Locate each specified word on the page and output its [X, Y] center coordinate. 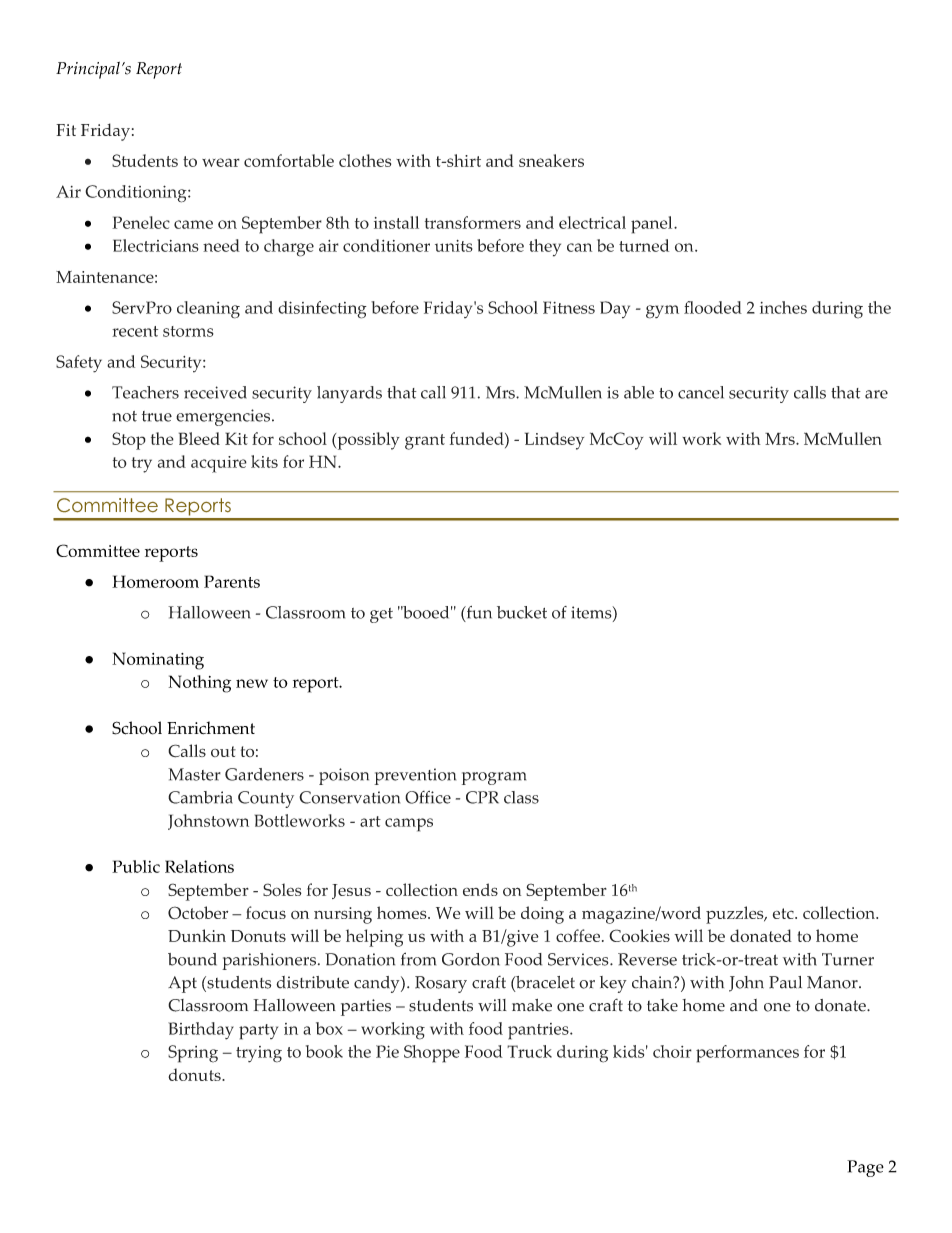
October [198, 913]
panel [653, 225]
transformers [473, 222]
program [494, 778]
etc [784, 913]
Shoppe [432, 1054]
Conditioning [137, 194]
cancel [701, 392]
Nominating [158, 661]
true [157, 416]
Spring [193, 1054]
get [381, 615]
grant [425, 442]
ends [480, 889]
